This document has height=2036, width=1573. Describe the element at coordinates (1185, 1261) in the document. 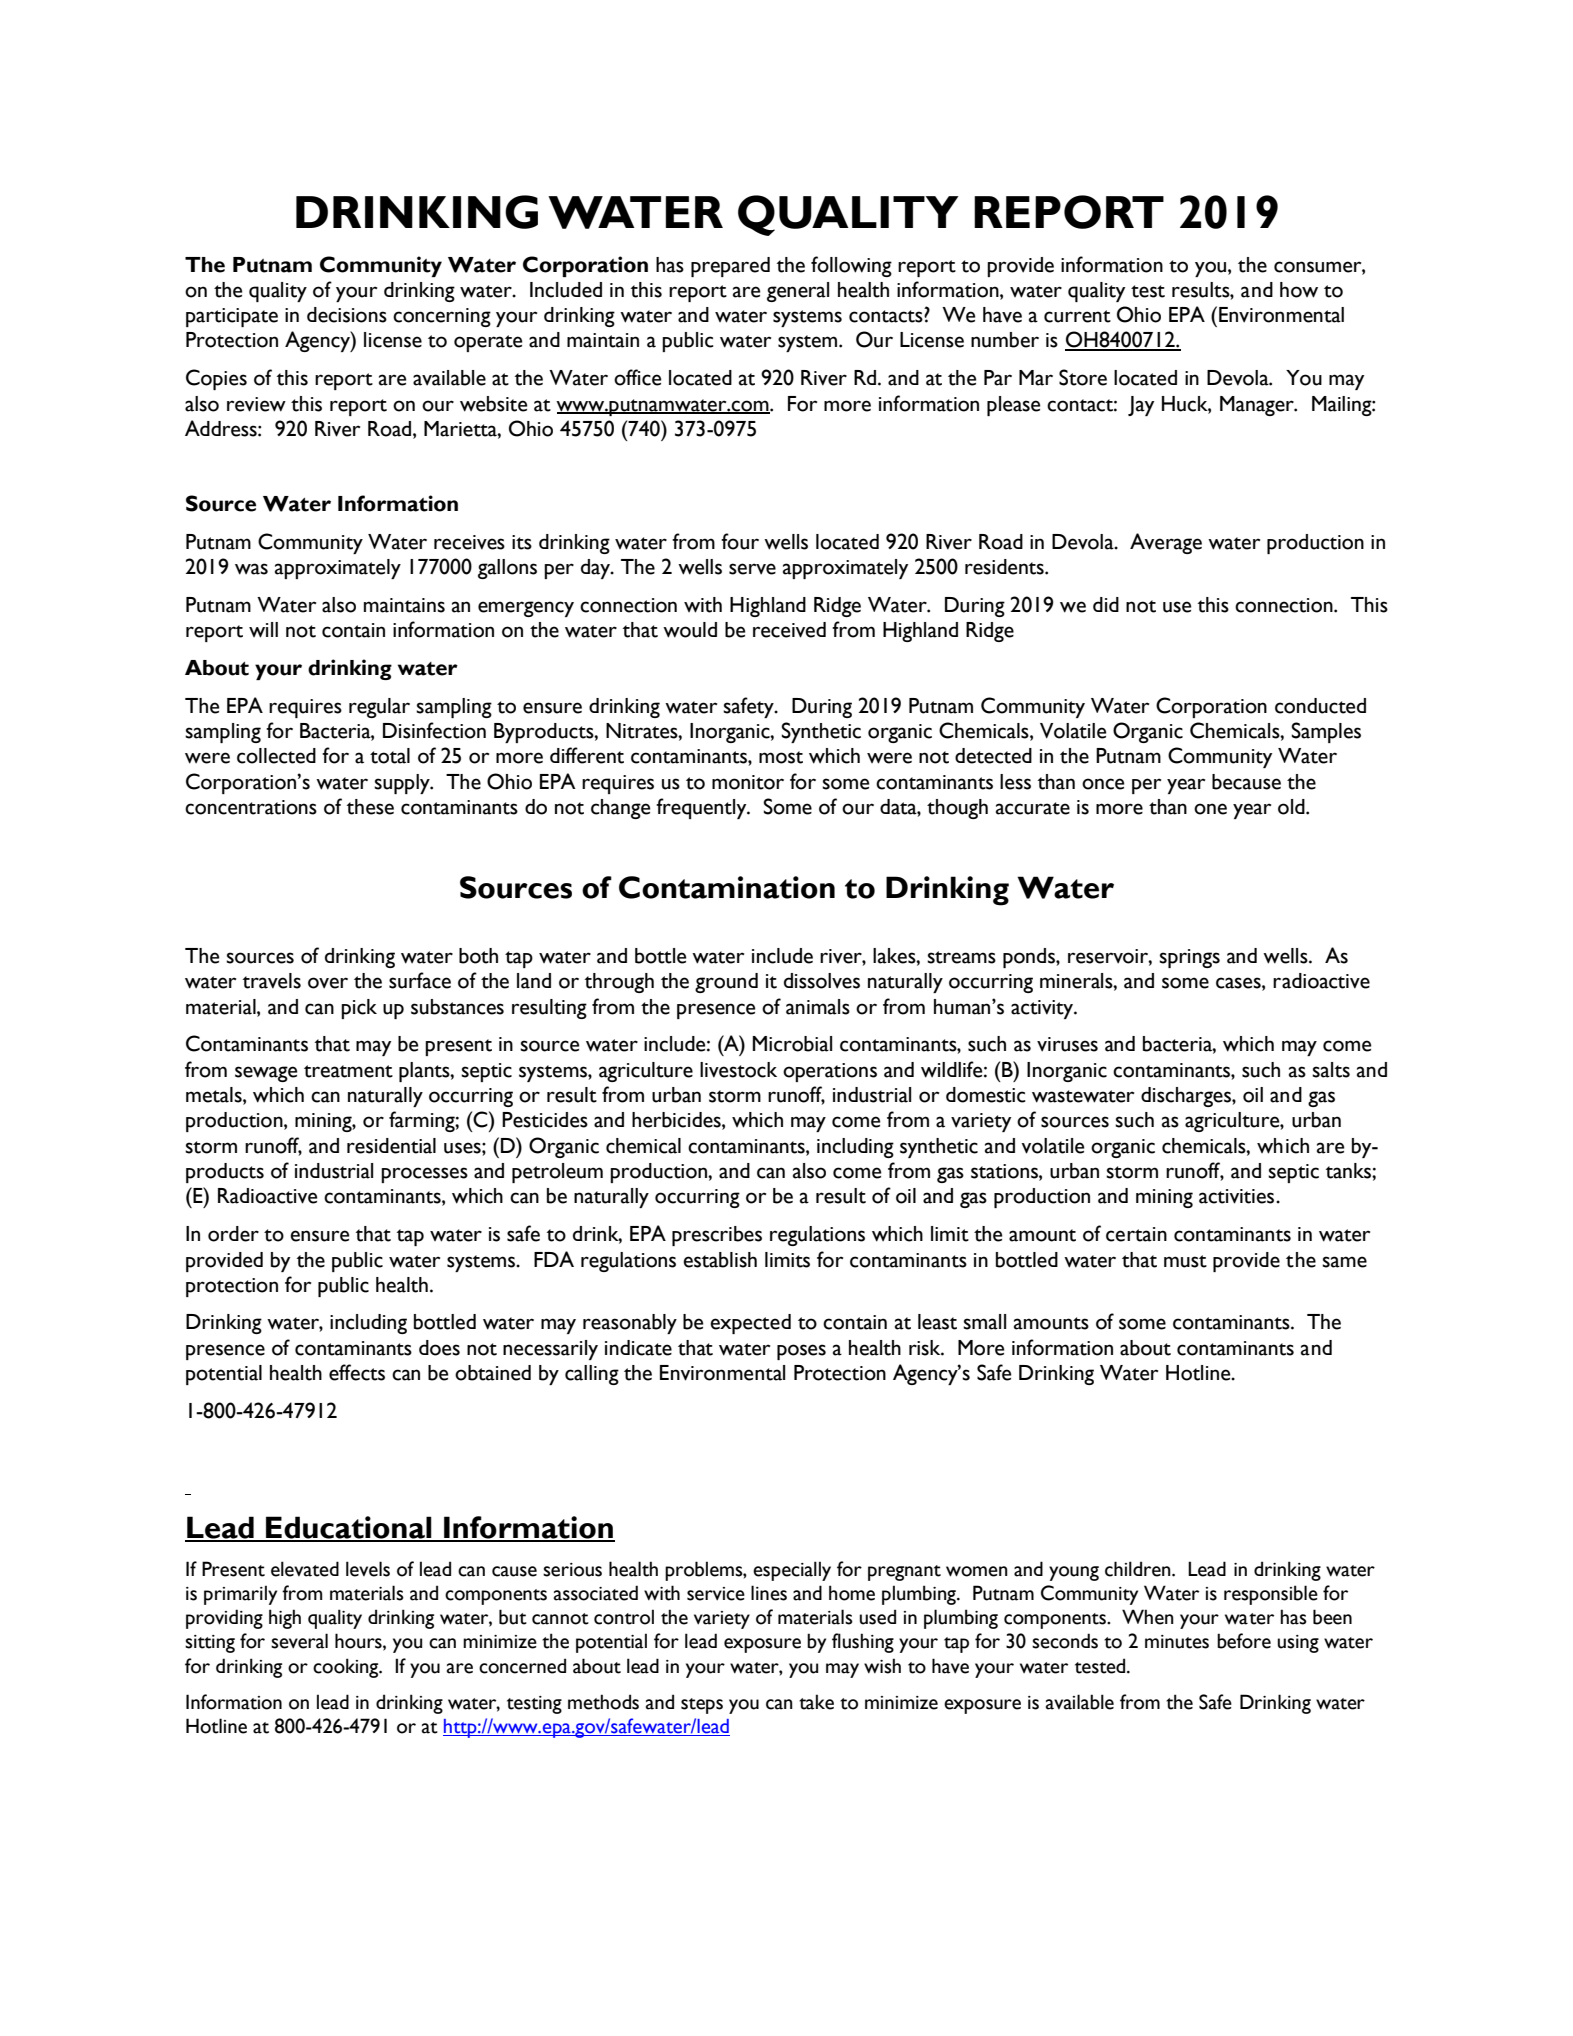

I see `must` at that location.
